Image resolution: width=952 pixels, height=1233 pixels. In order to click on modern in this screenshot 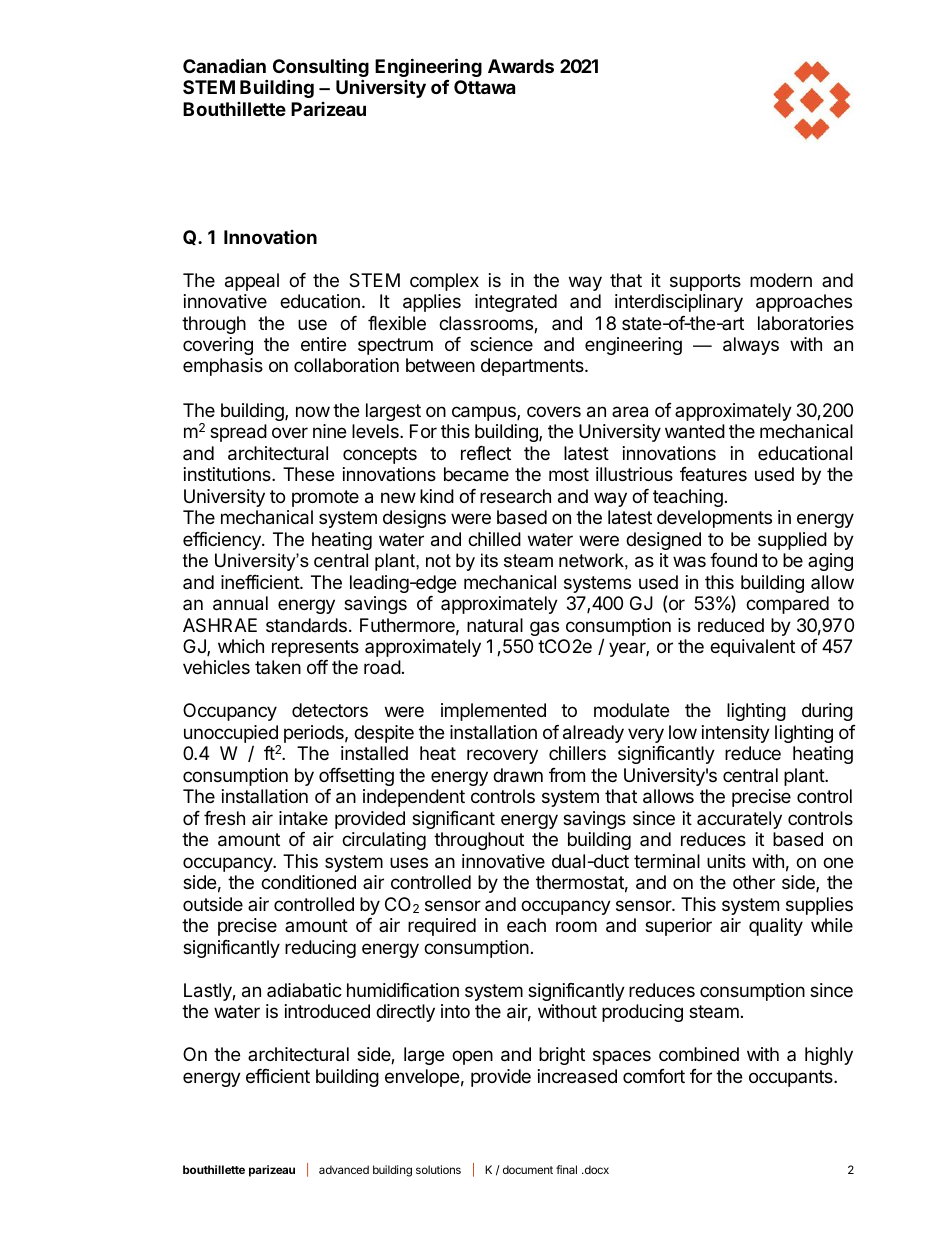, I will do `click(781, 280)`.
